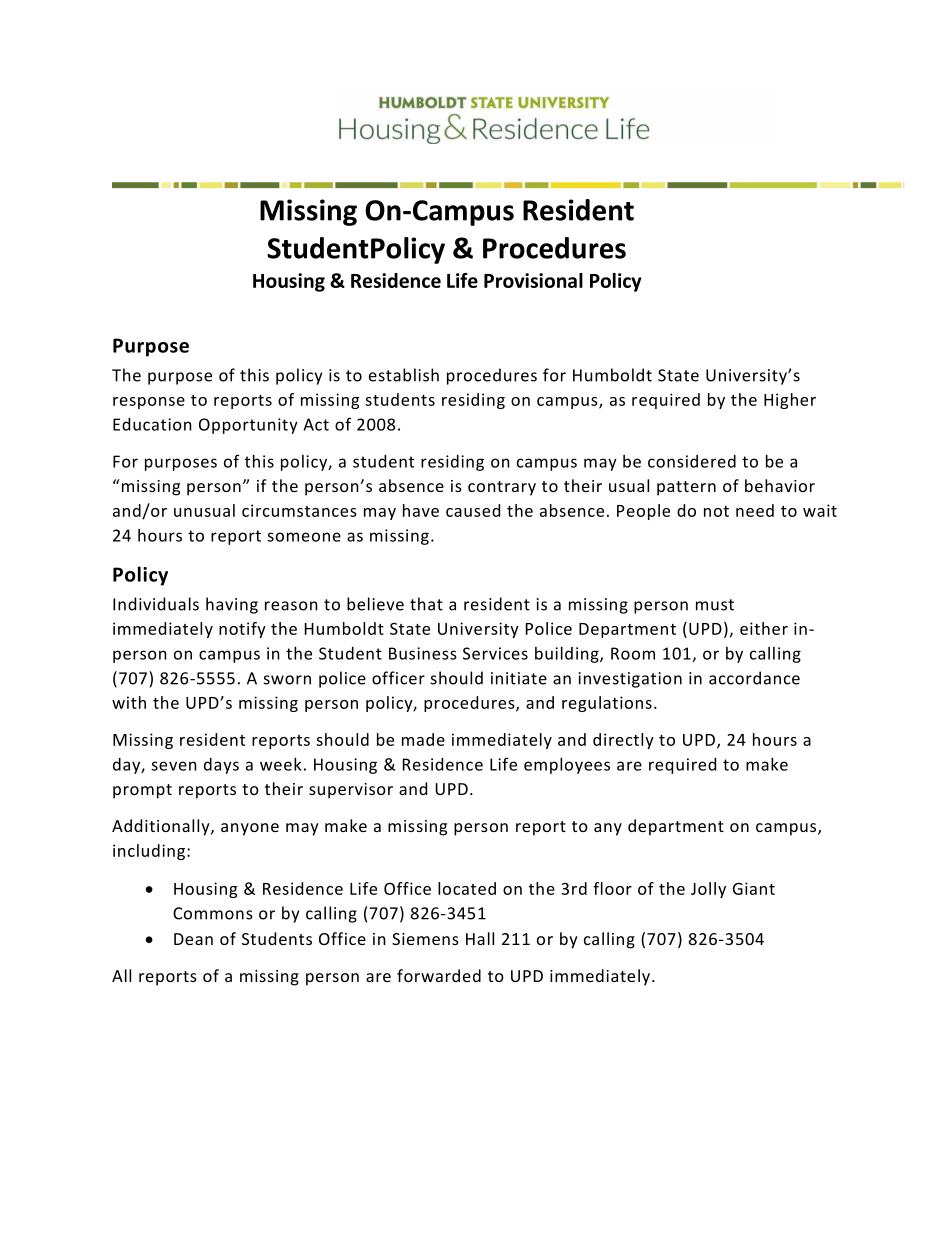 This screenshot has height=1233, width=952. Describe the element at coordinates (790, 401) in the screenshot. I see `Higher` at that location.
